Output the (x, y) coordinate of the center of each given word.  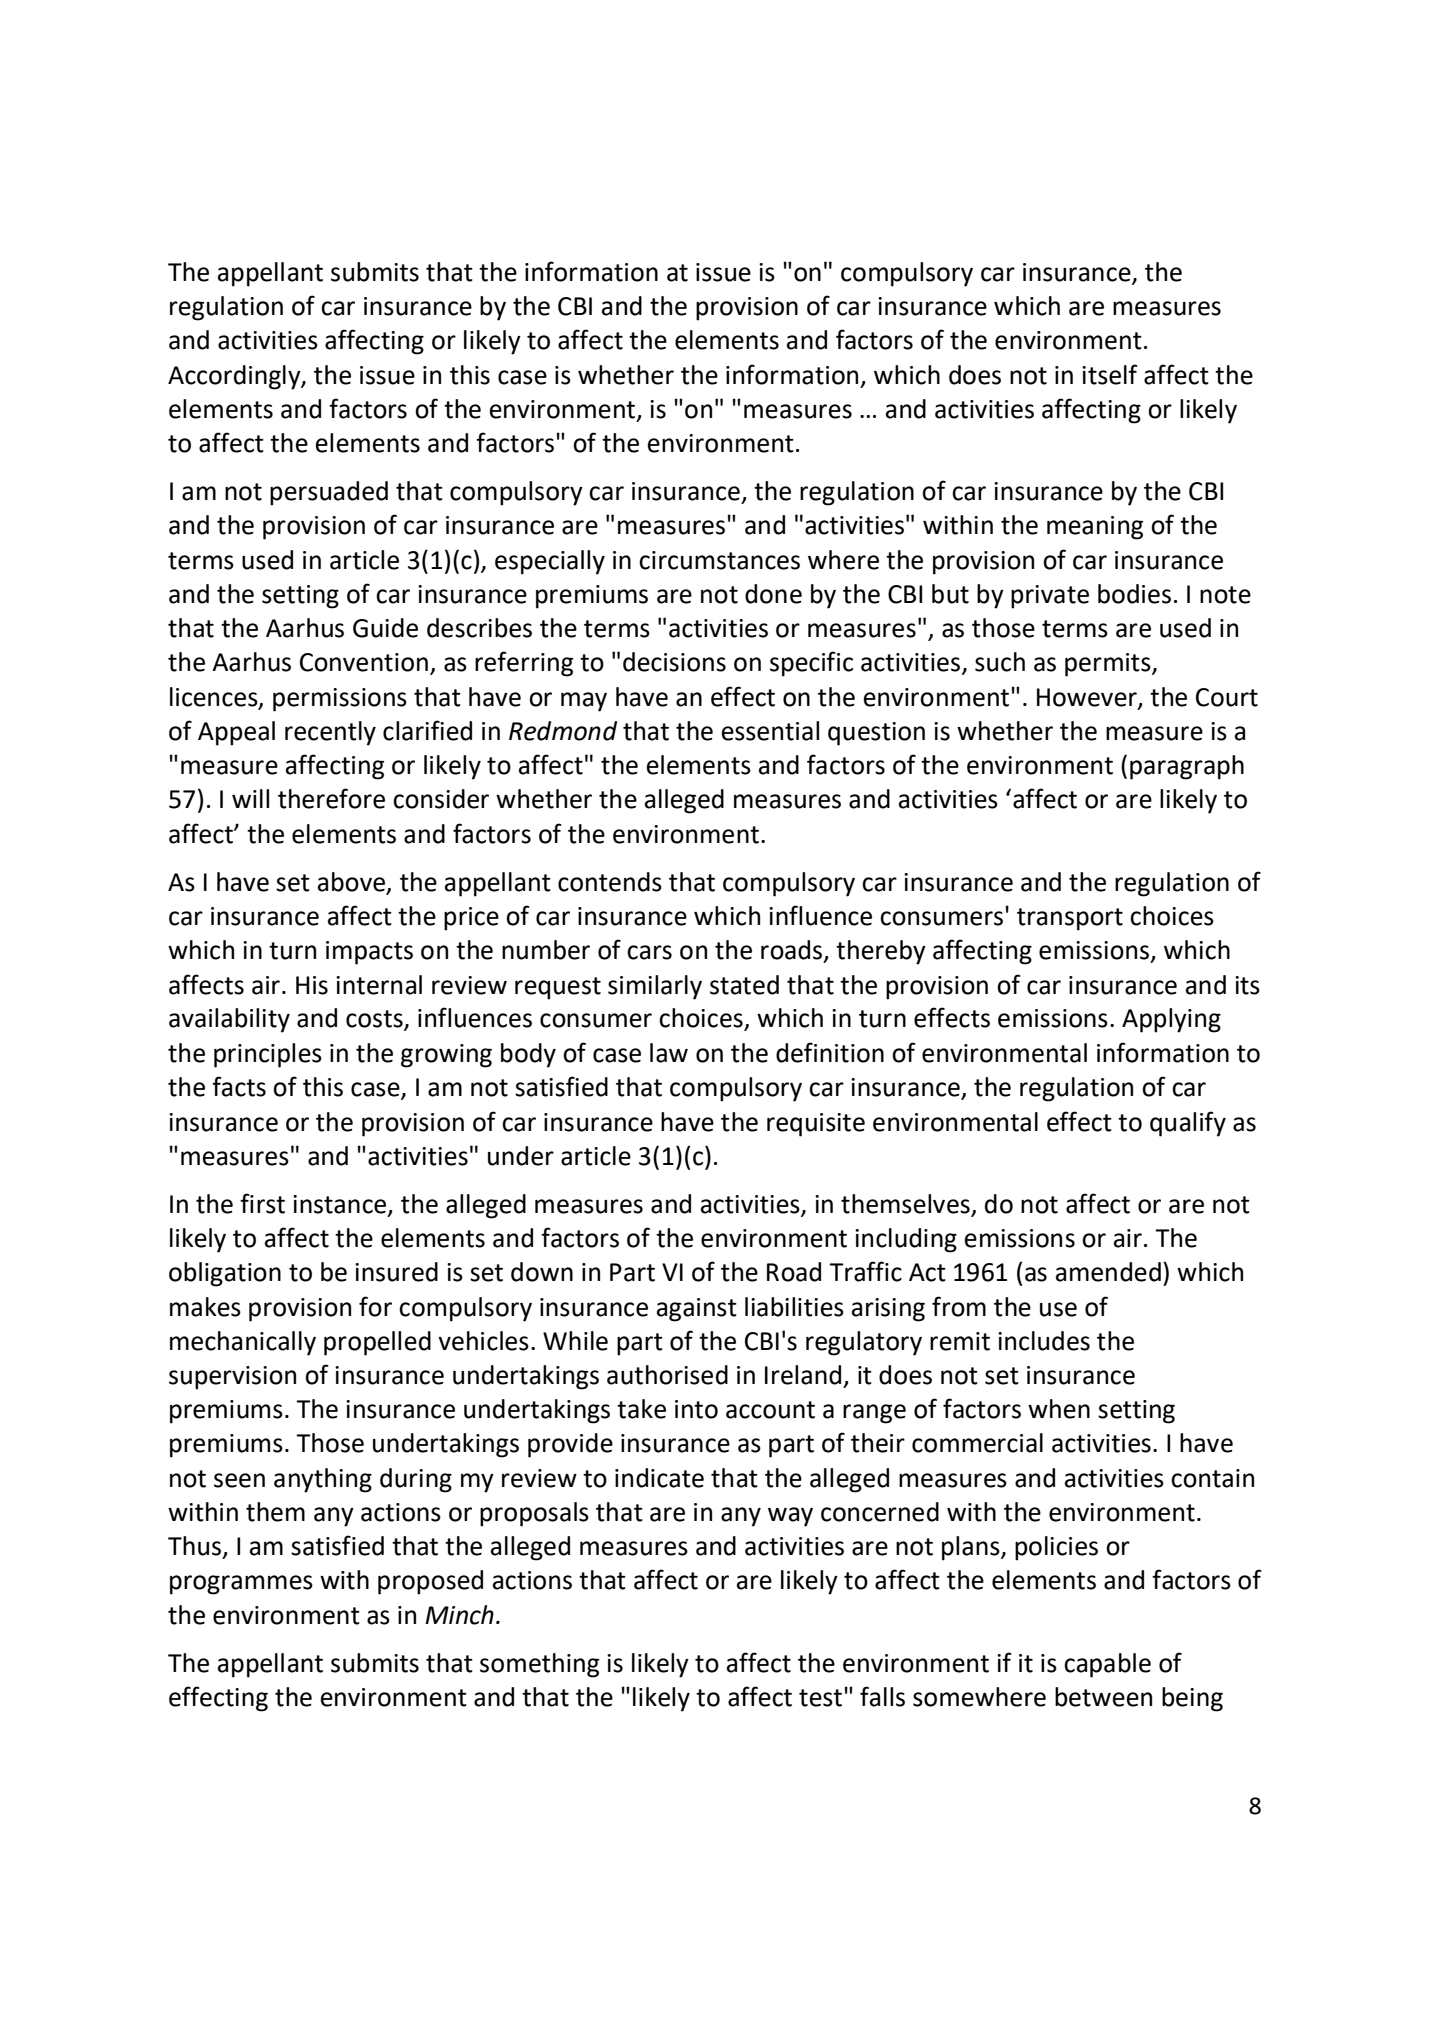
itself (1110, 374)
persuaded (329, 493)
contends (610, 882)
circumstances (719, 560)
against (697, 1310)
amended (1108, 1272)
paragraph (1187, 767)
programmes (241, 1585)
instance (341, 1205)
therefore (331, 798)
